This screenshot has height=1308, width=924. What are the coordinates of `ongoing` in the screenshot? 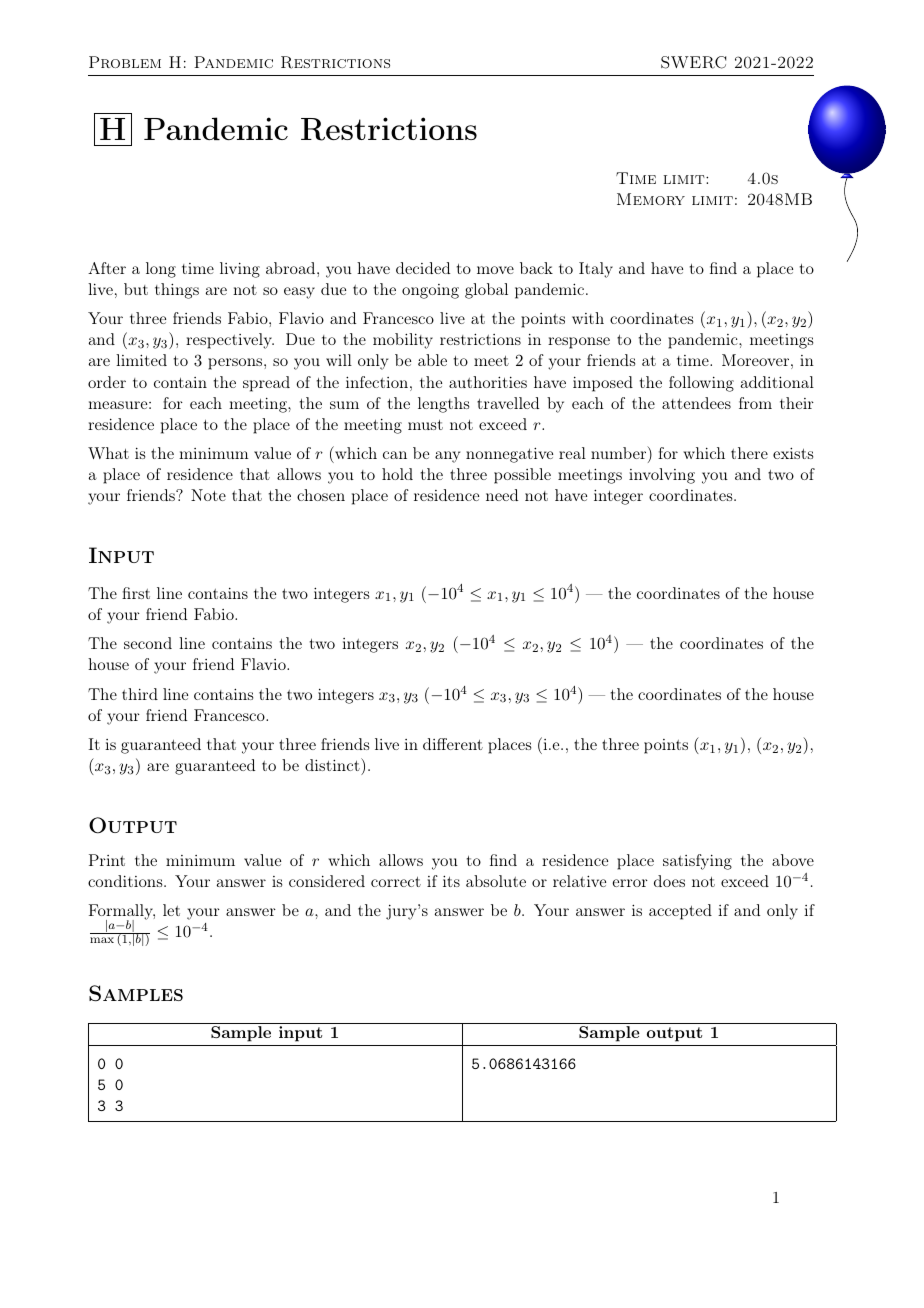 It's located at (430, 291).
